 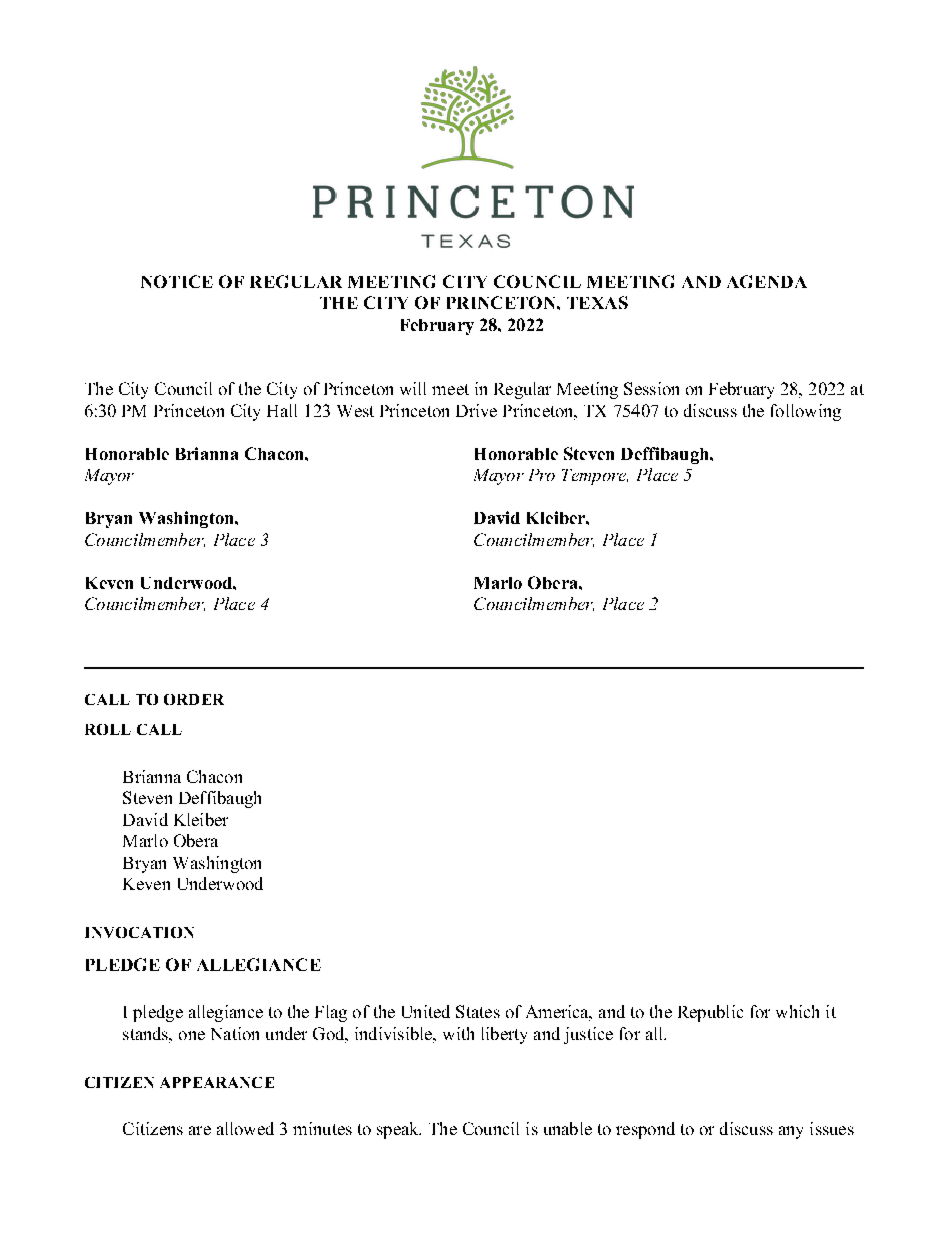 What do you see at coordinates (177, 281) in the screenshot?
I see `NOTICE` at bounding box center [177, 281].
